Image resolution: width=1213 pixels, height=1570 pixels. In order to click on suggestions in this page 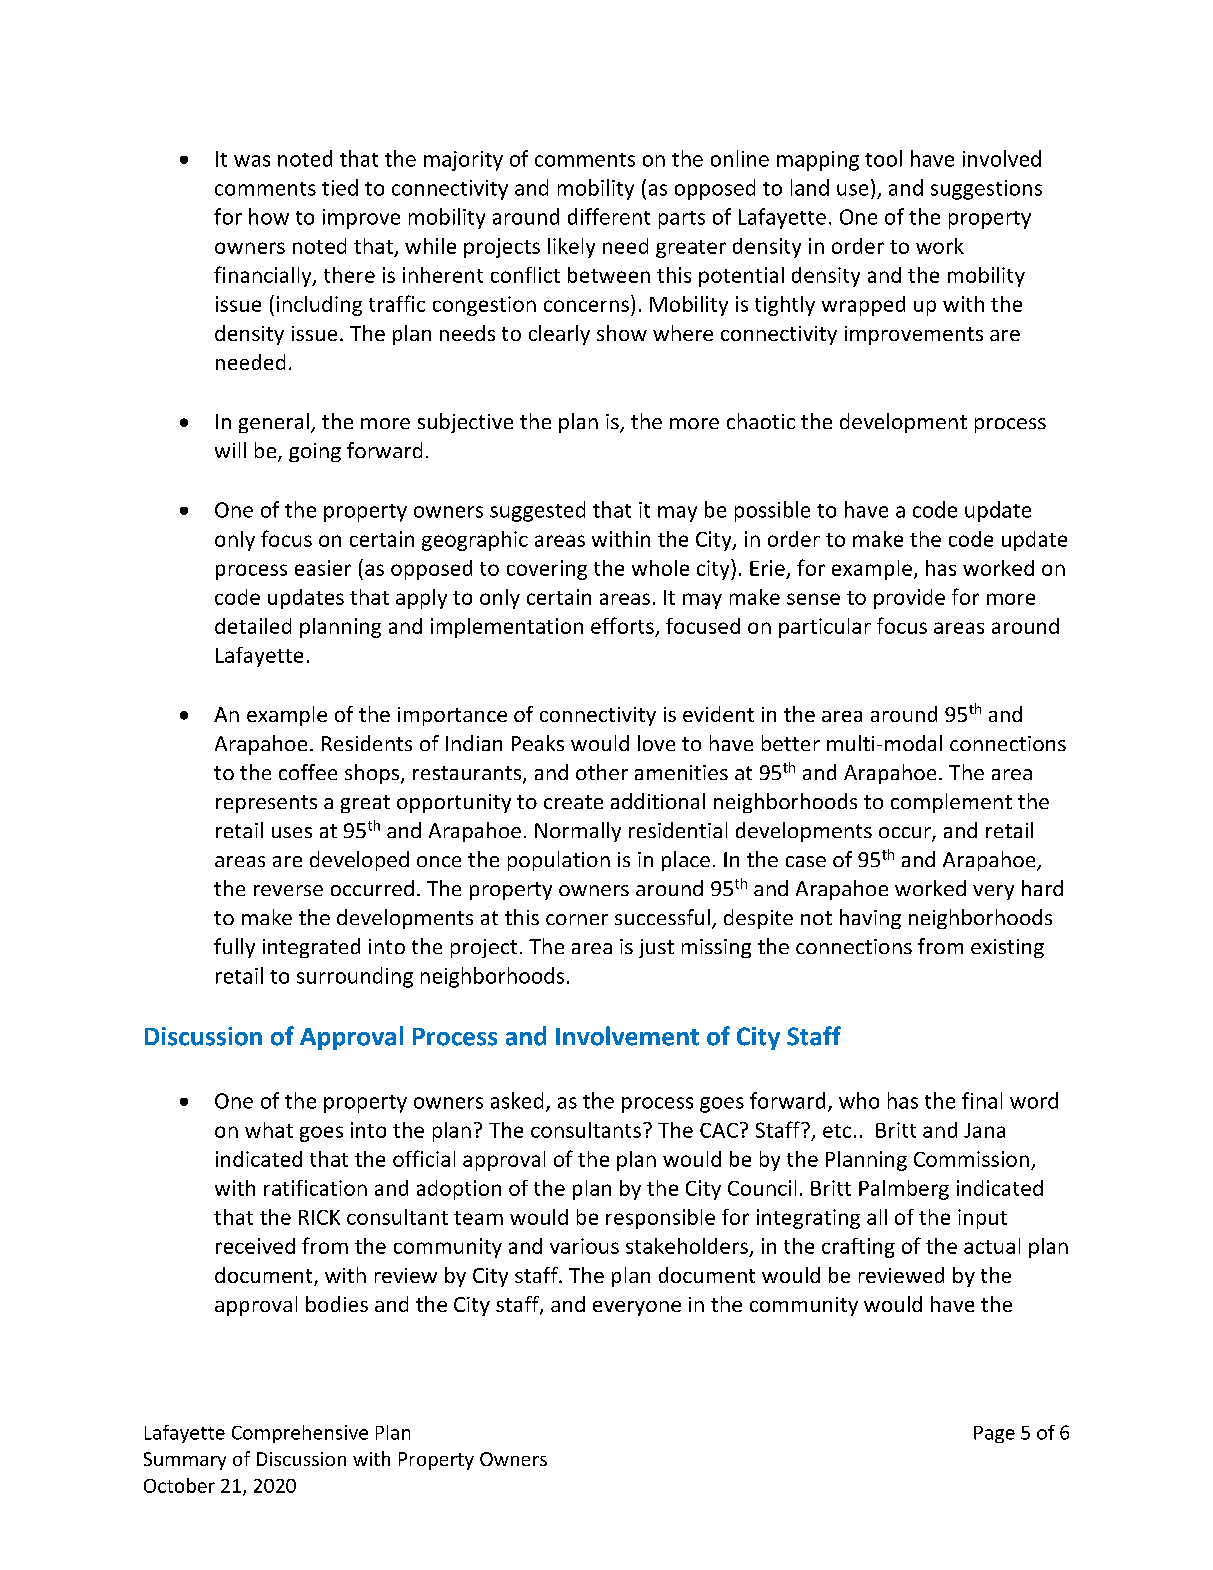, I will do `click(986, 190)`.
